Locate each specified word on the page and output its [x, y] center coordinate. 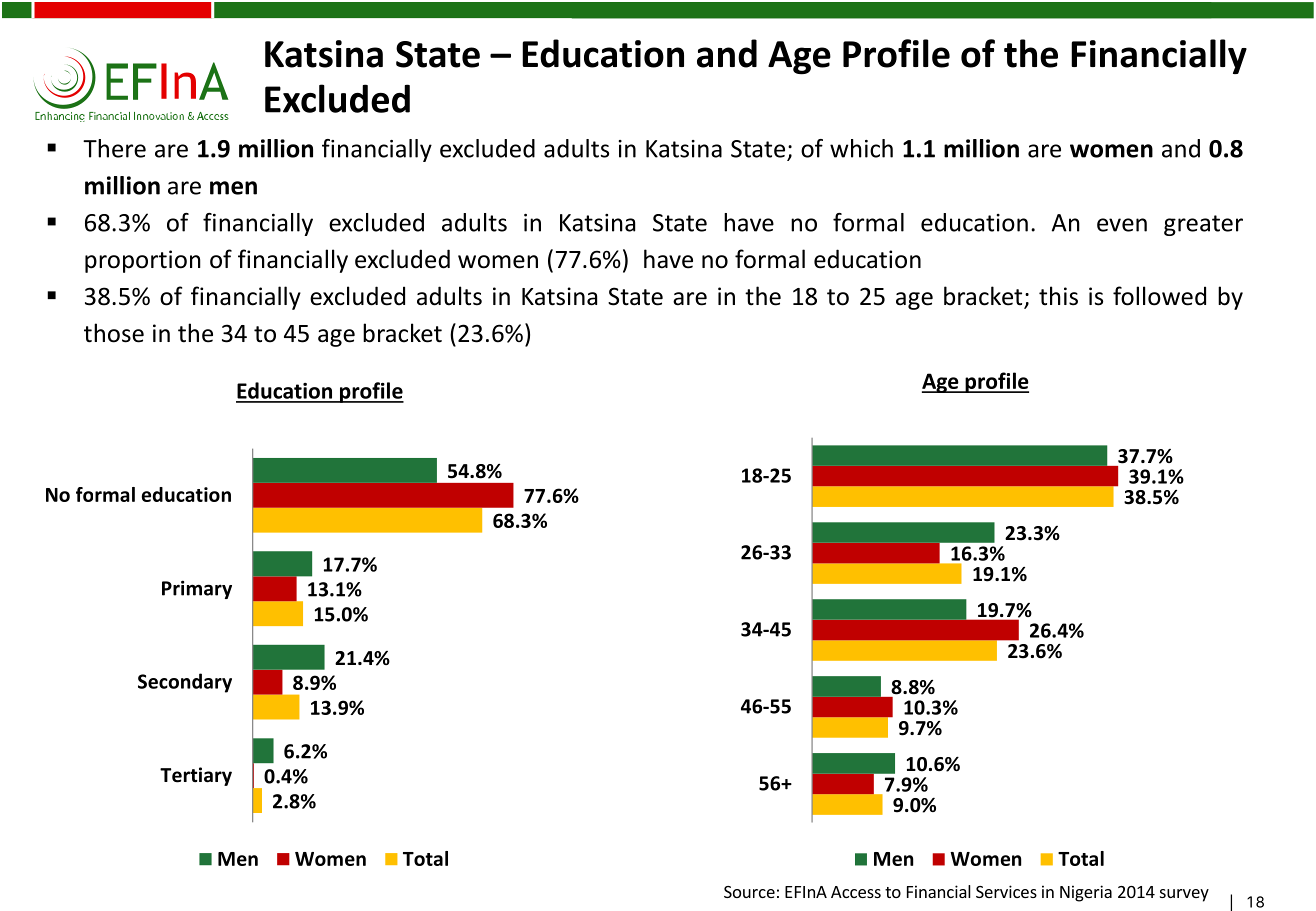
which [861, 148]
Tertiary [196, 776]
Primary [197, 589]
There [114, 148]
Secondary [185, 683]
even [1122, 225]
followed [1159, 296]
